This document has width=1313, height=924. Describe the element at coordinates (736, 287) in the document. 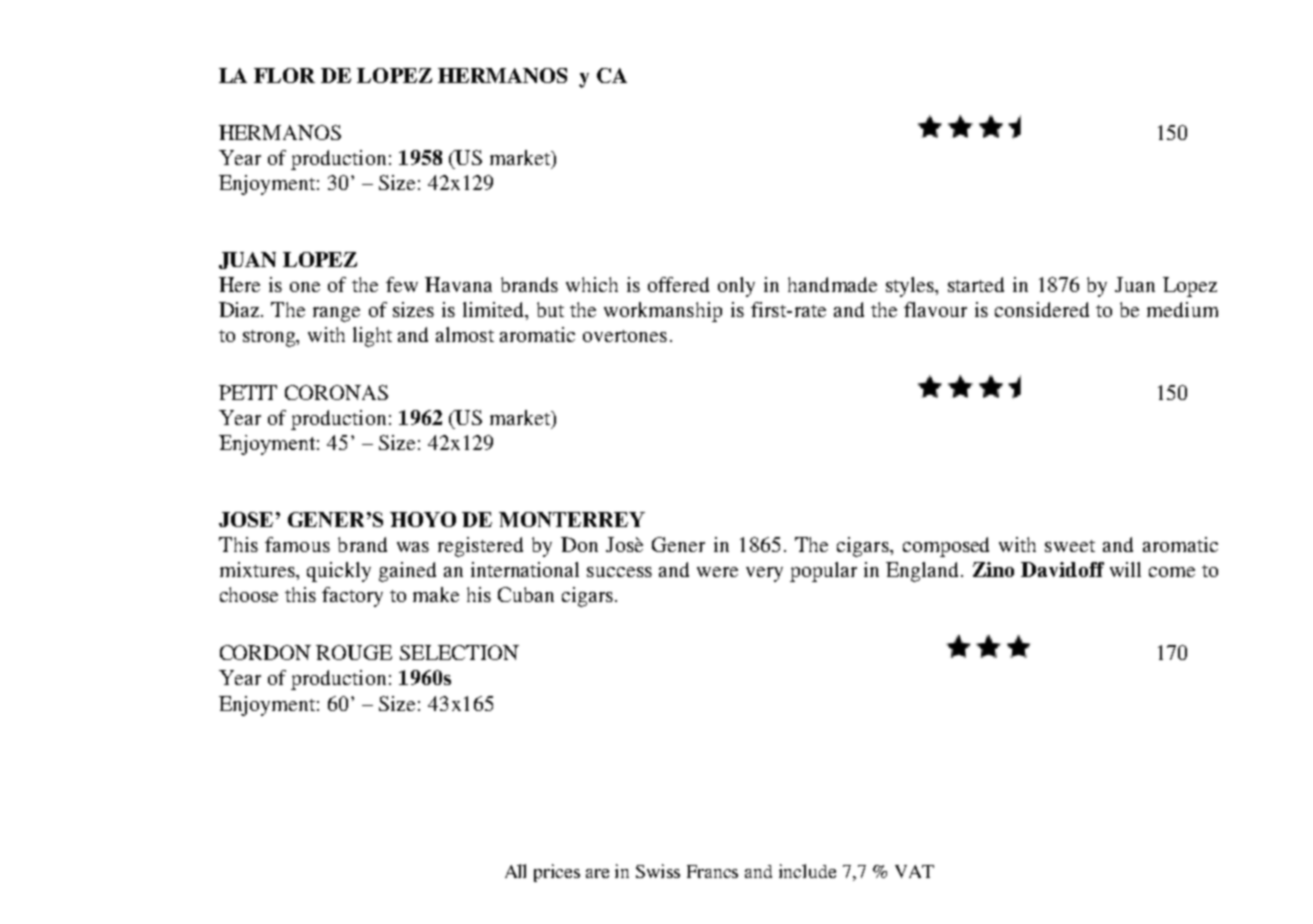

I see `only` at that location.
